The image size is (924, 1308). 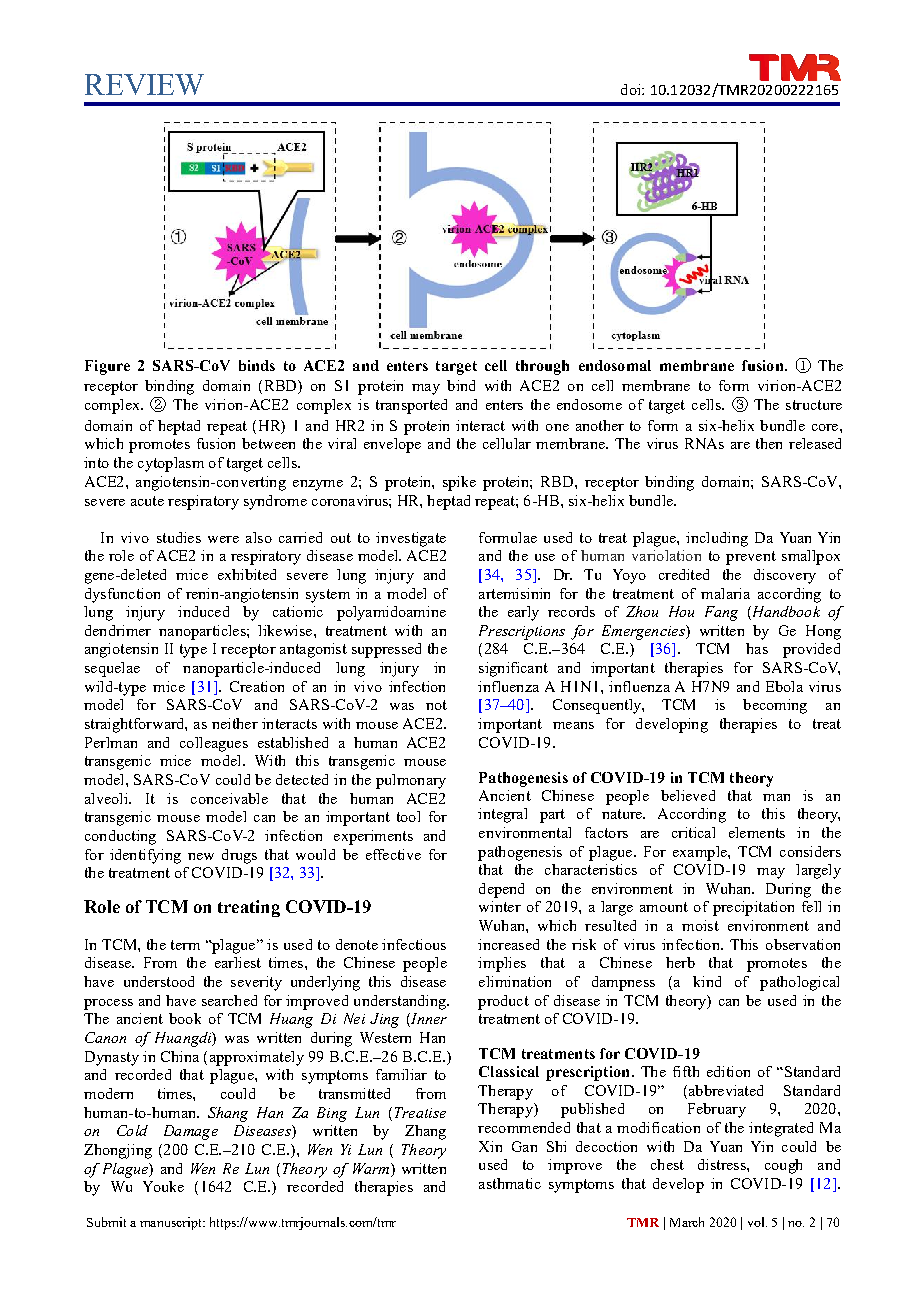 I want to click on doi, so click(x=632, y=89).
